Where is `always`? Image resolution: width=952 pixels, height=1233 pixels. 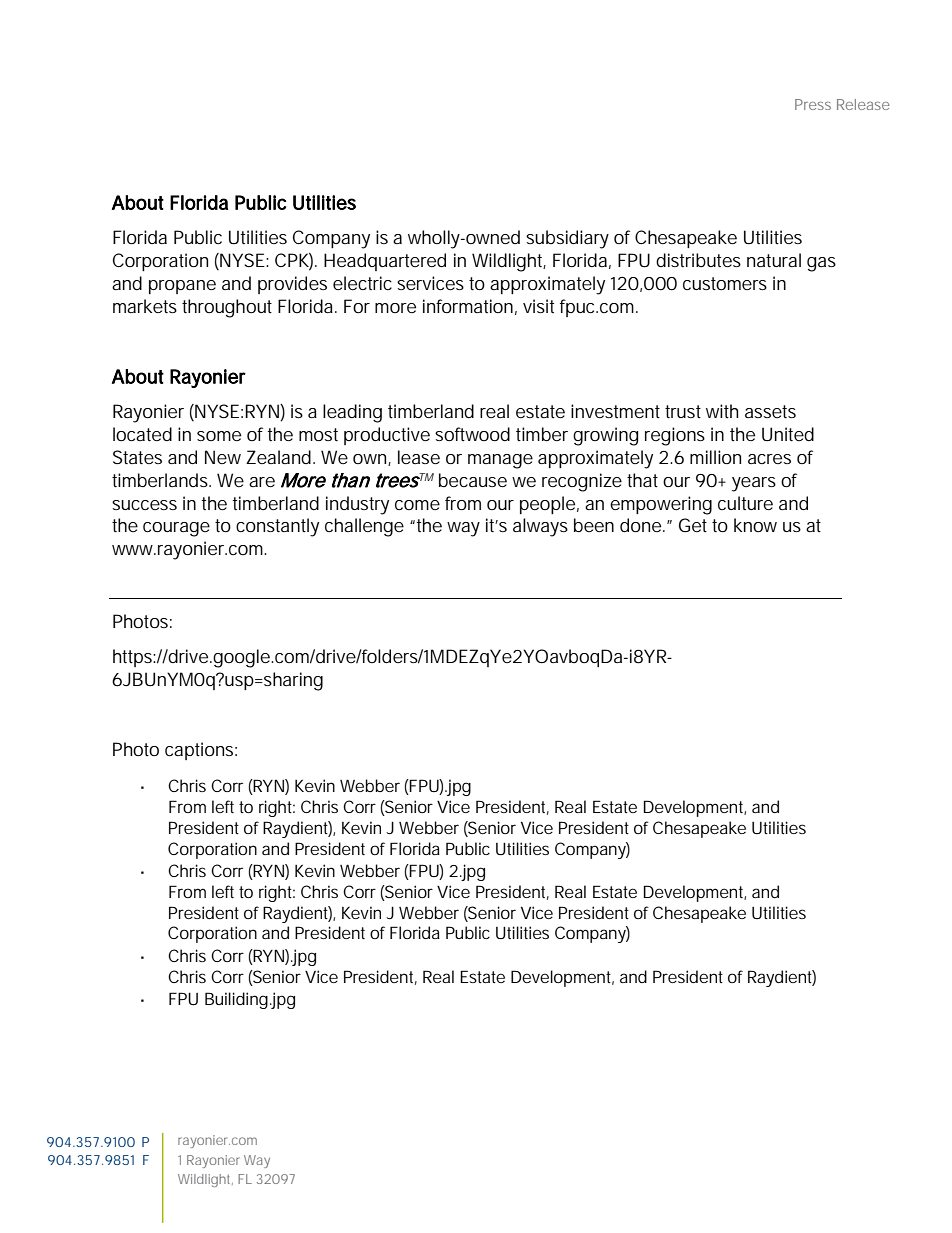 always is located at coordinates (540, 527).
